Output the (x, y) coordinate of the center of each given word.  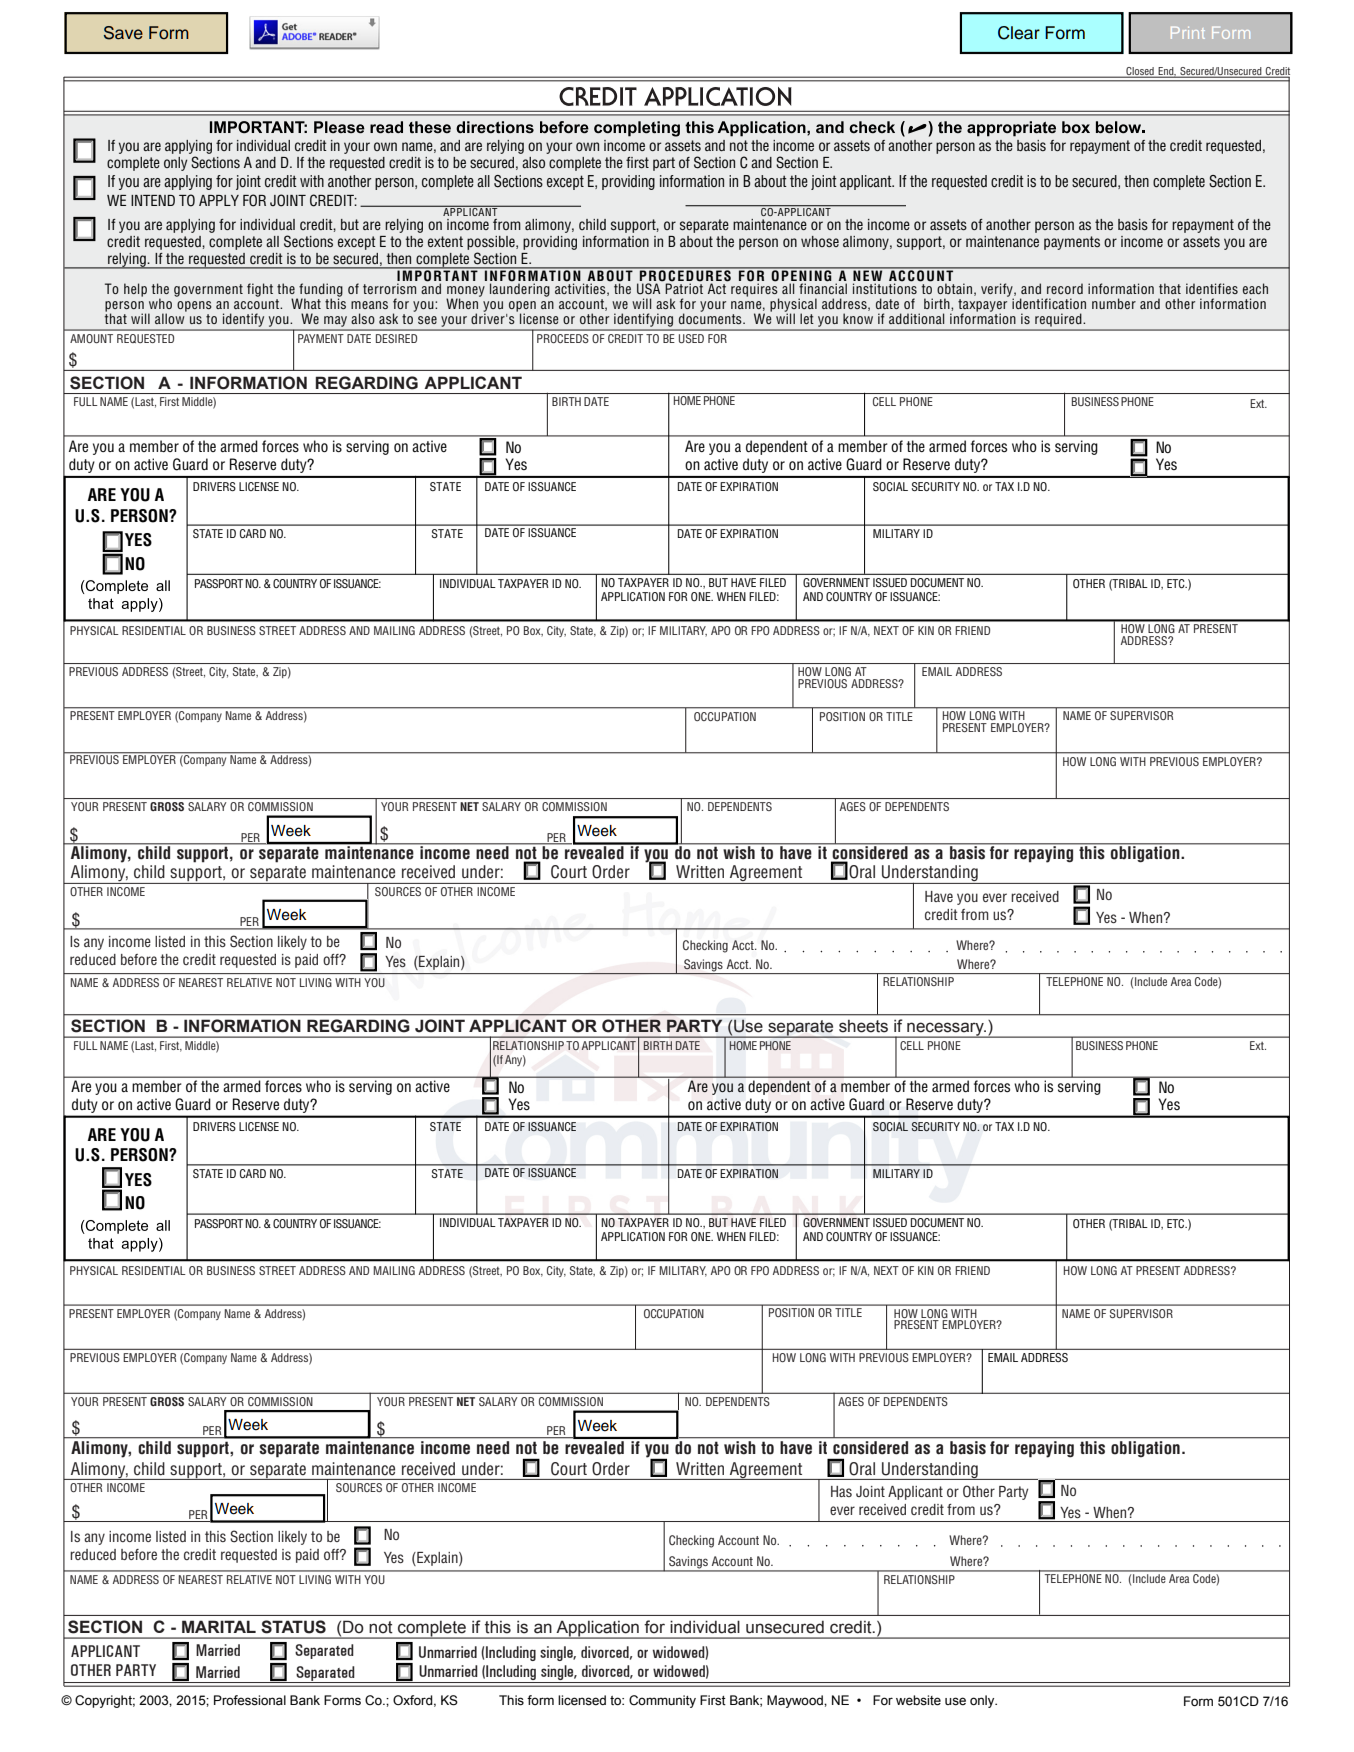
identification (1049, 303)
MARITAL (219, 1626)
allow (171, 317)
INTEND (153, 200)
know (858, 318)
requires (755, 290)
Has (841, 1491)
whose (820, 241)
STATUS (293, 1627)
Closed (1140, 72)
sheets (863, 1026)
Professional (250, 1700)
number (1114, 303)
